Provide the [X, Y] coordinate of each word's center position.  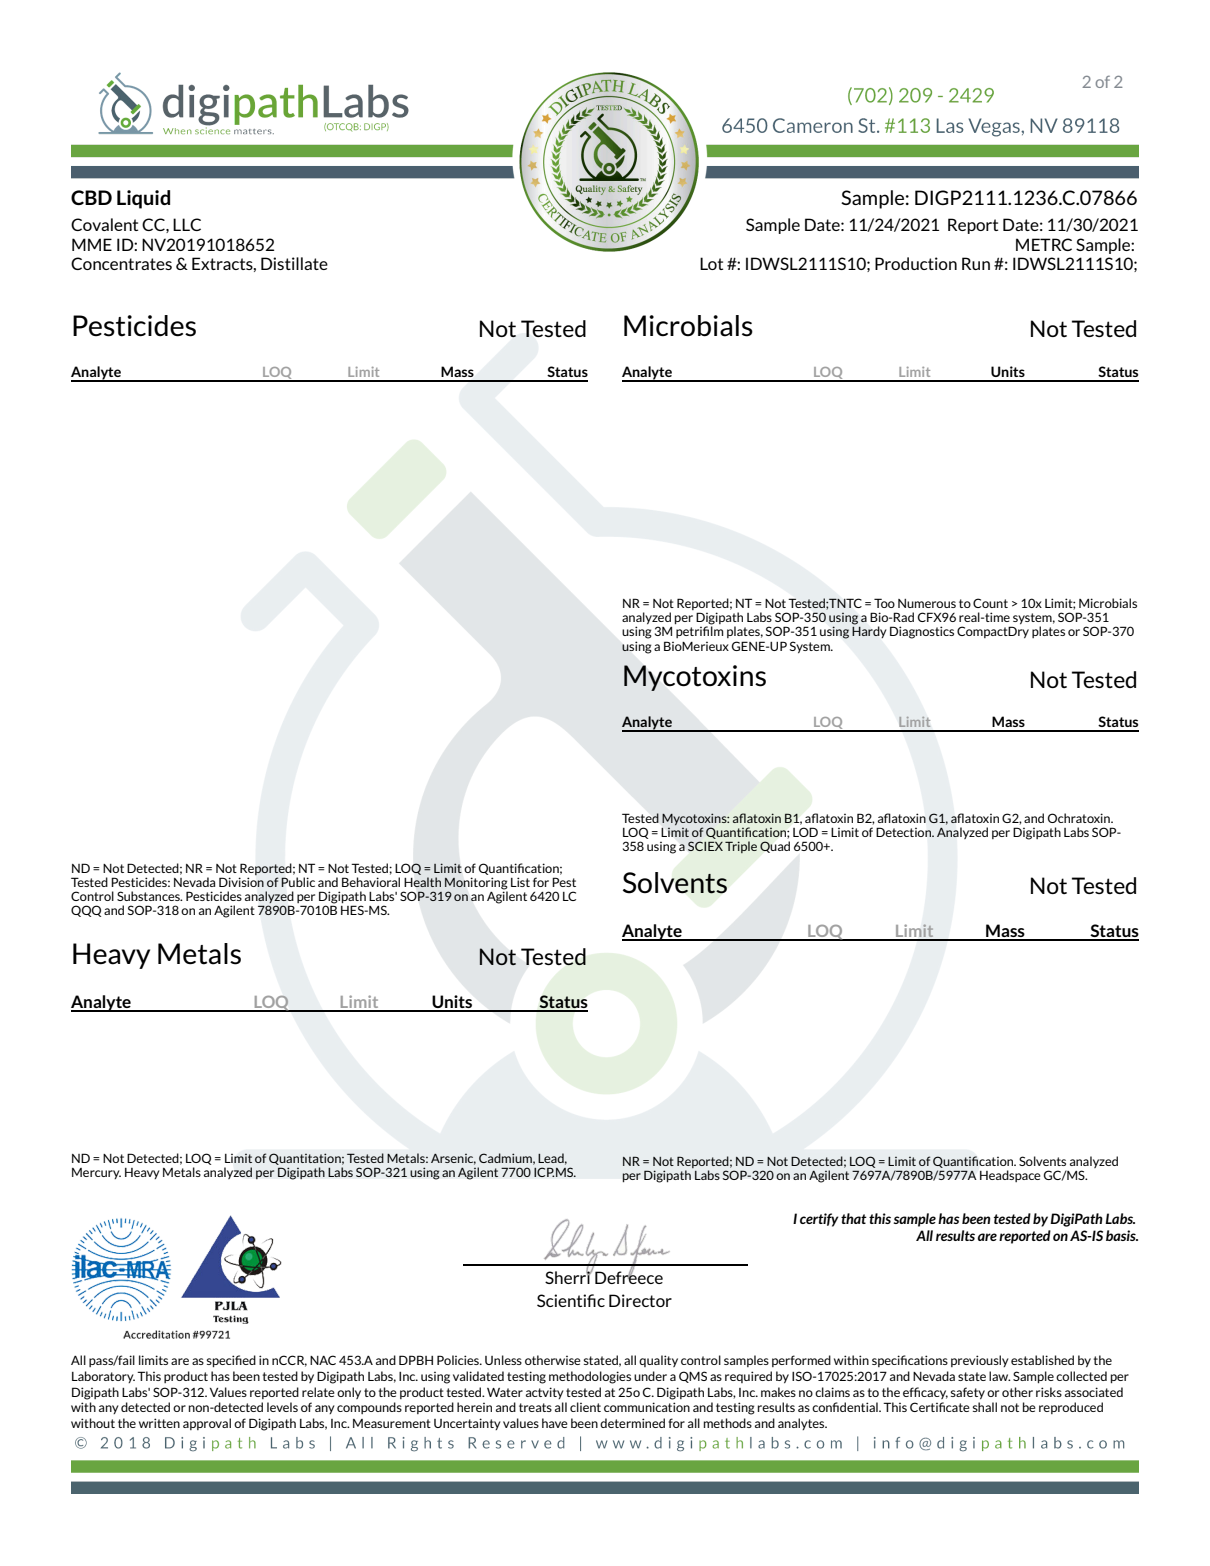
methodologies [590, 1377]
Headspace [1010, 1176]
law [1000, 1376]
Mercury [96, 1173]
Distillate [294, 263]
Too [884, 603]
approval [207, 1424]
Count [990, 603]
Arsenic [453, 1159]
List [520, 882]
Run [976, 263]
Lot [711, 263]
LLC [187, 224]
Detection [905, 832]
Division [241, 882]
